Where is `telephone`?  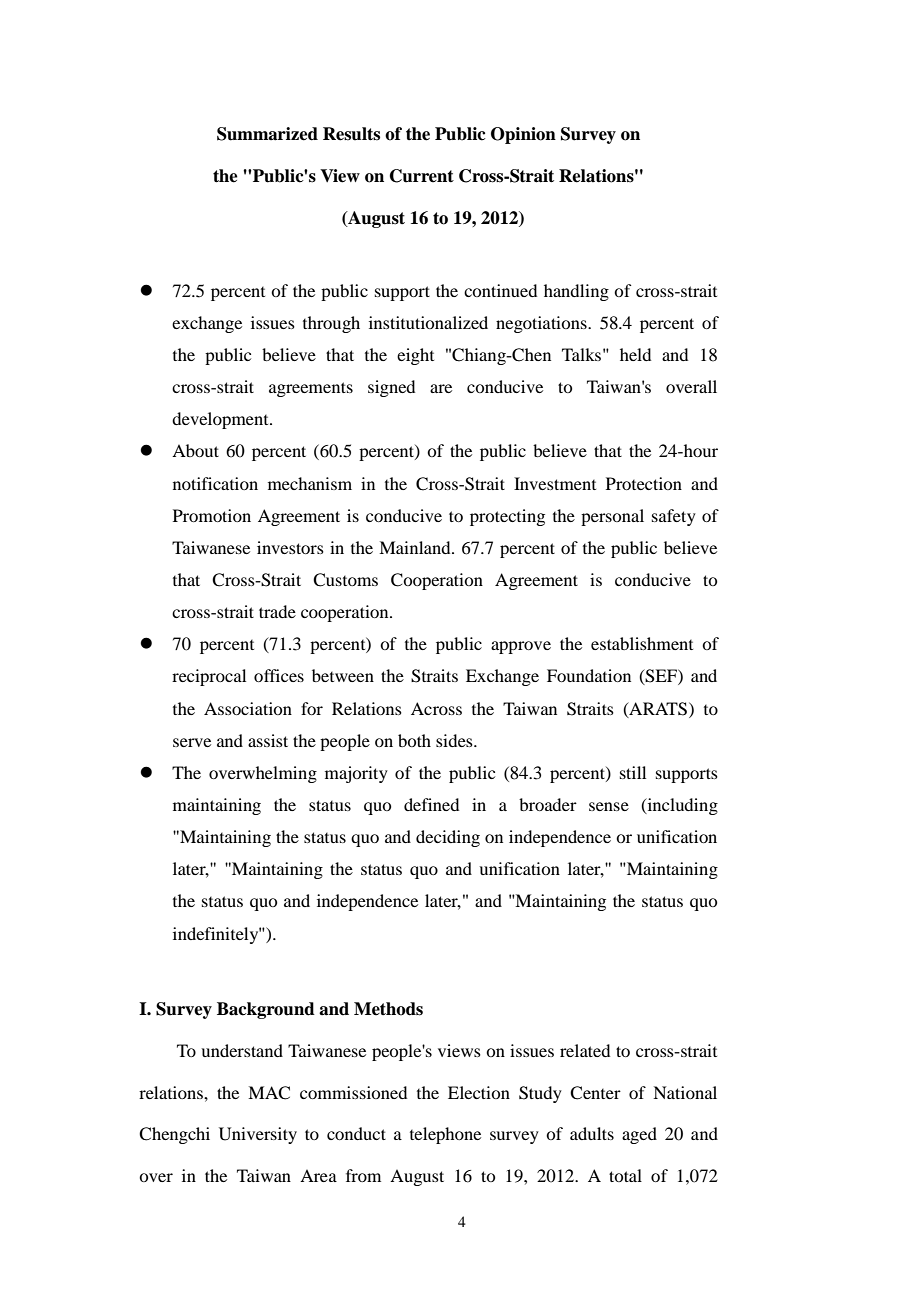
telephone is located at coordinates (445, 1135).
